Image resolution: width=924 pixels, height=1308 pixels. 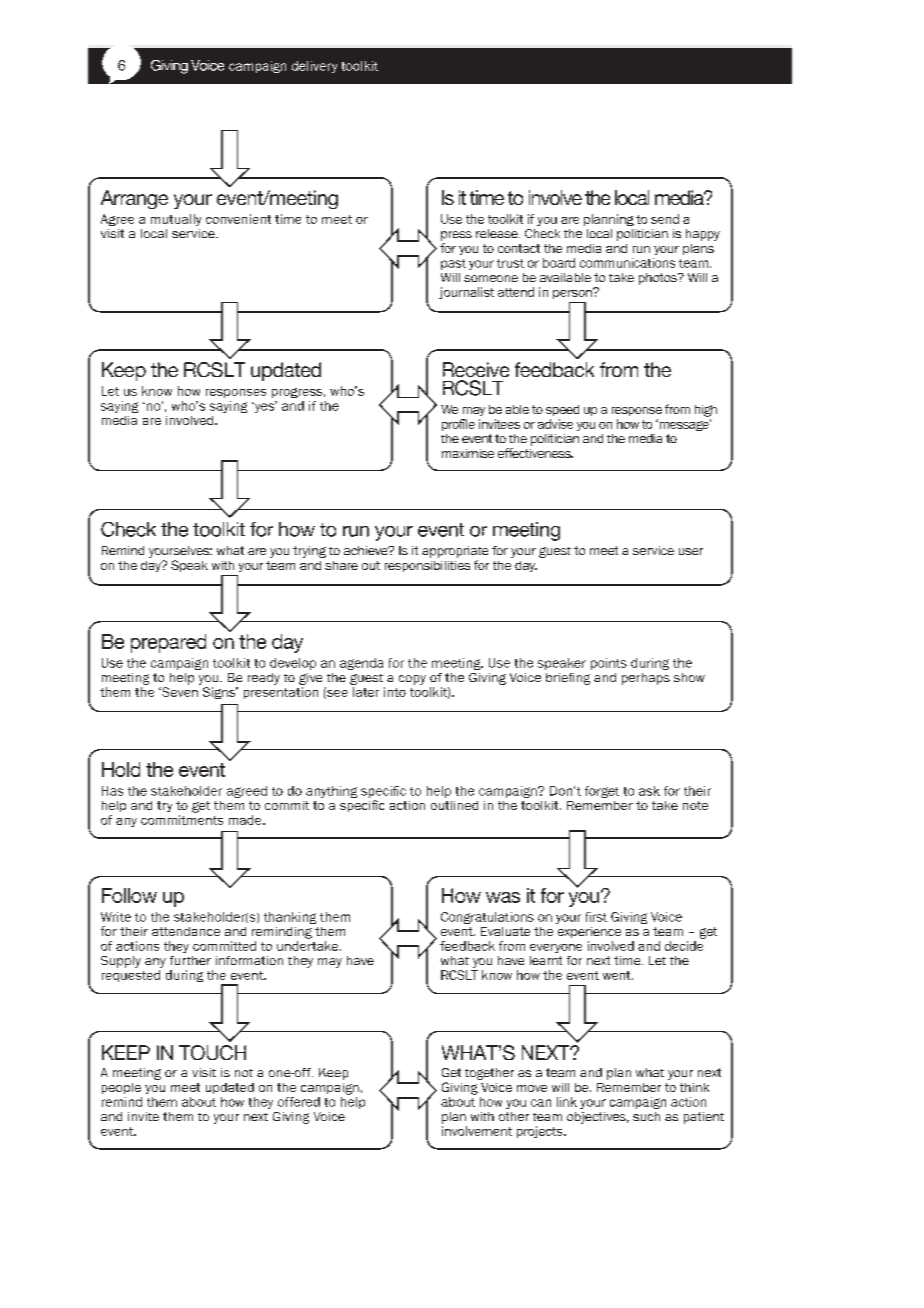 I want to click on TOUCH, so click(x=212, y=1052).
